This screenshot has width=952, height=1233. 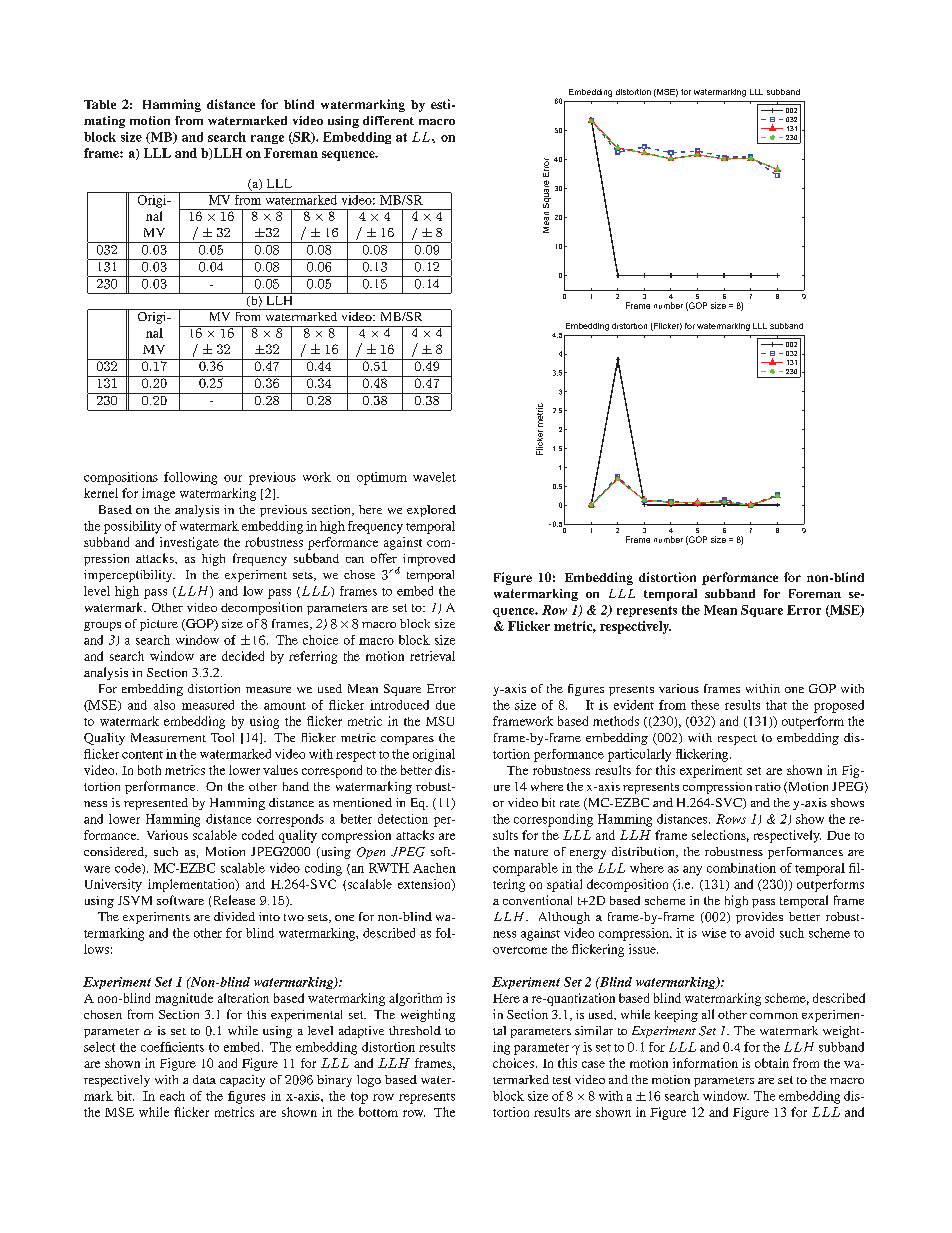 I want to click on both, so click(x=149, y=770).
